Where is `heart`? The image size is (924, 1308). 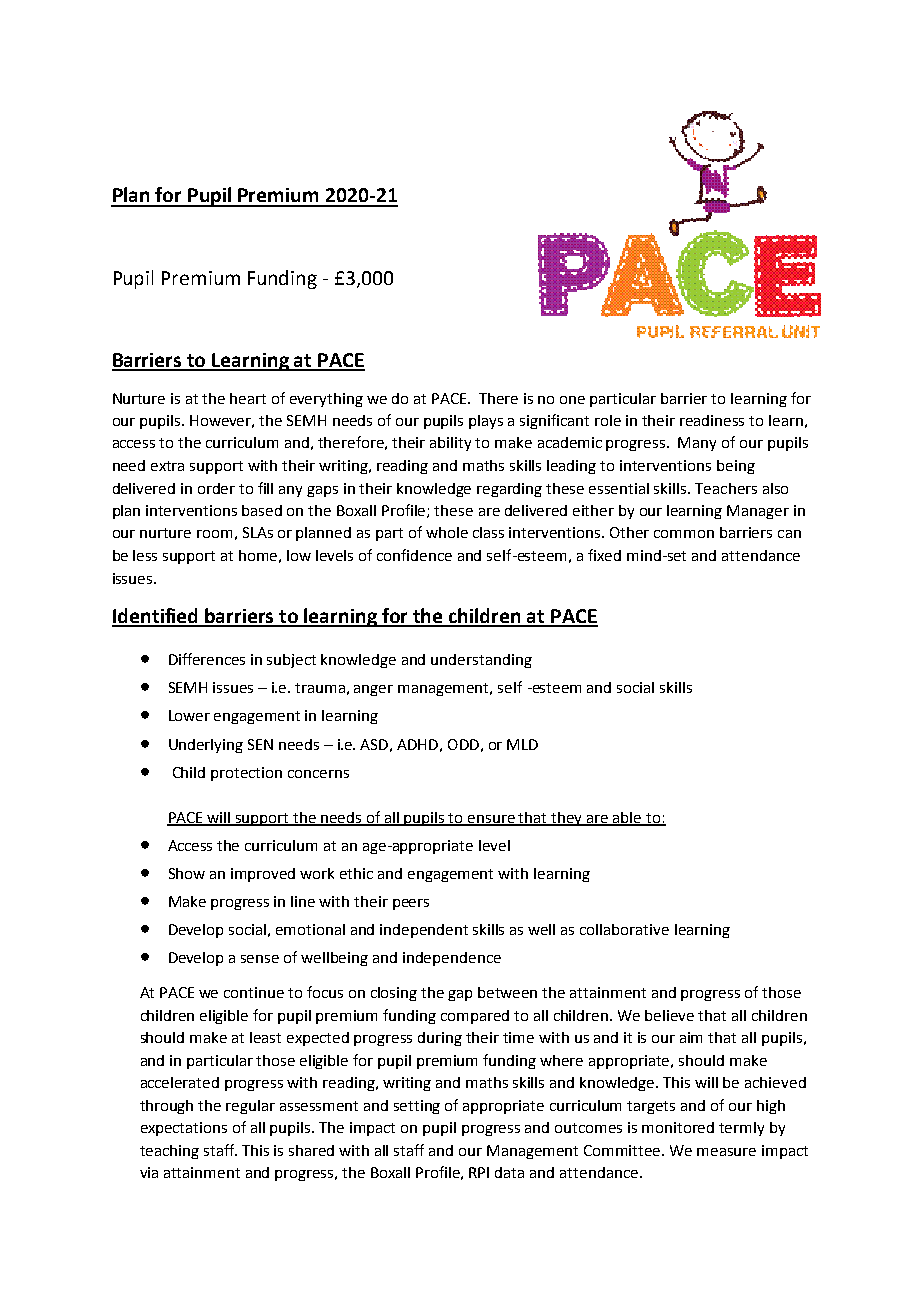 heart is located at coordinates (248, 398).
